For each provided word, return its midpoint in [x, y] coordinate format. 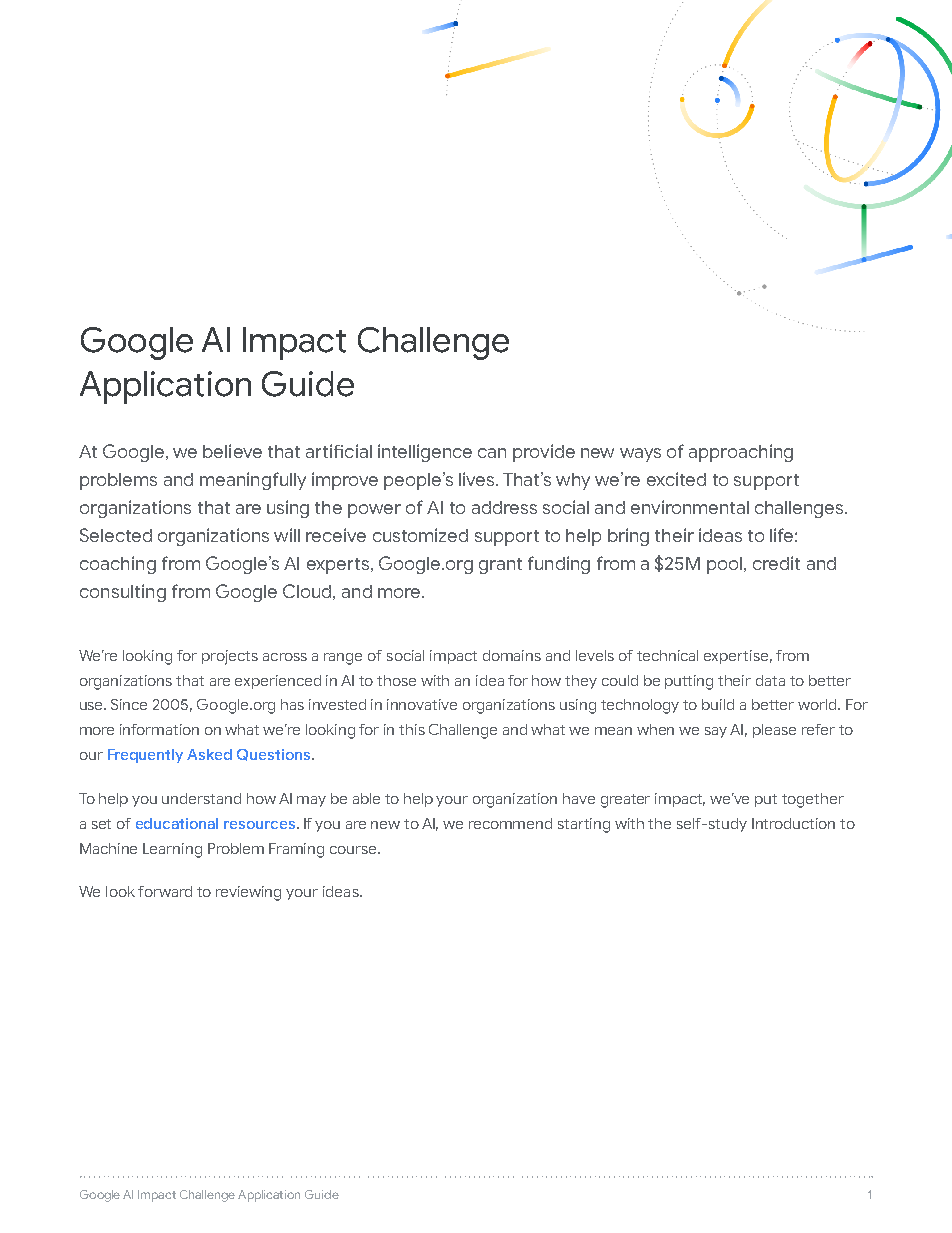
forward [165, 891]
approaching [741, 453]
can [492, 453]
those [396, 680]
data [770, 680]
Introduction [793, 823]
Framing [296, 850]
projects [230, 657]
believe [232, 451]
